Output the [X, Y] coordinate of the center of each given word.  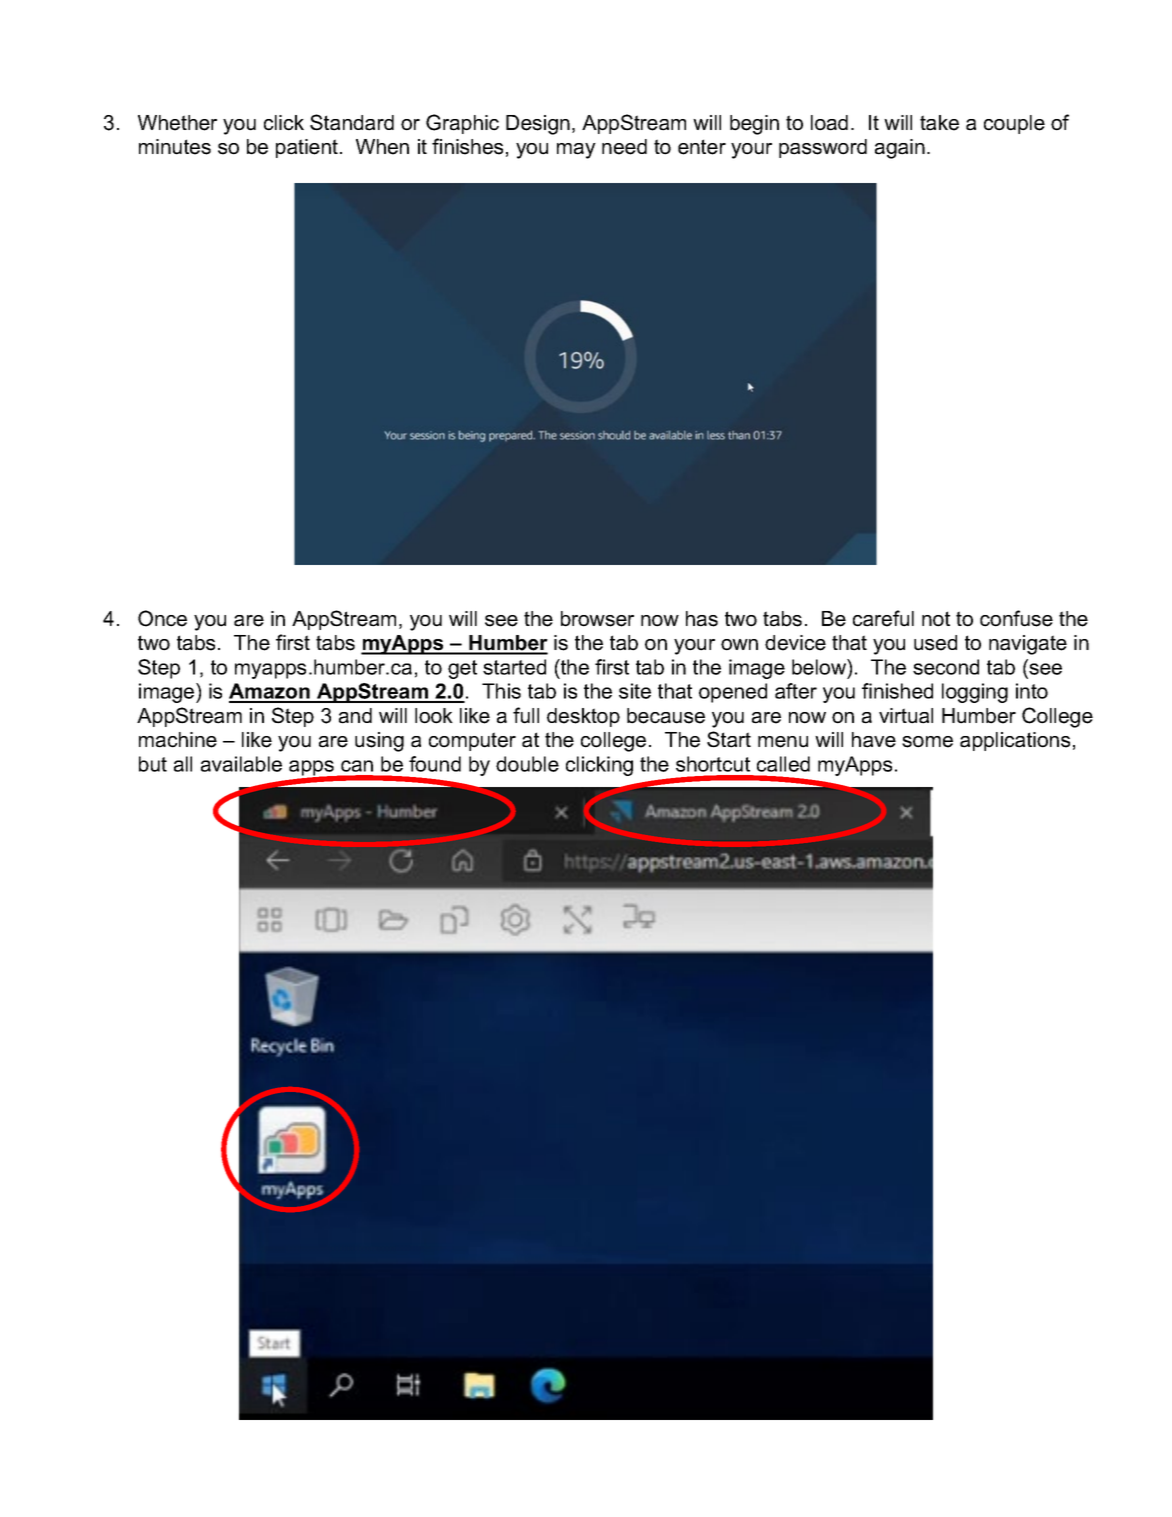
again [900, 149]
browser [597, 619]
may [576, 151]
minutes [175, 147]
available [241, 764]
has [702, 619]
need [624, 147]
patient [307, 148]
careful [883, 618]
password [823, 148]
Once [162, 618]
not [936, 619]
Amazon [270, 692]
